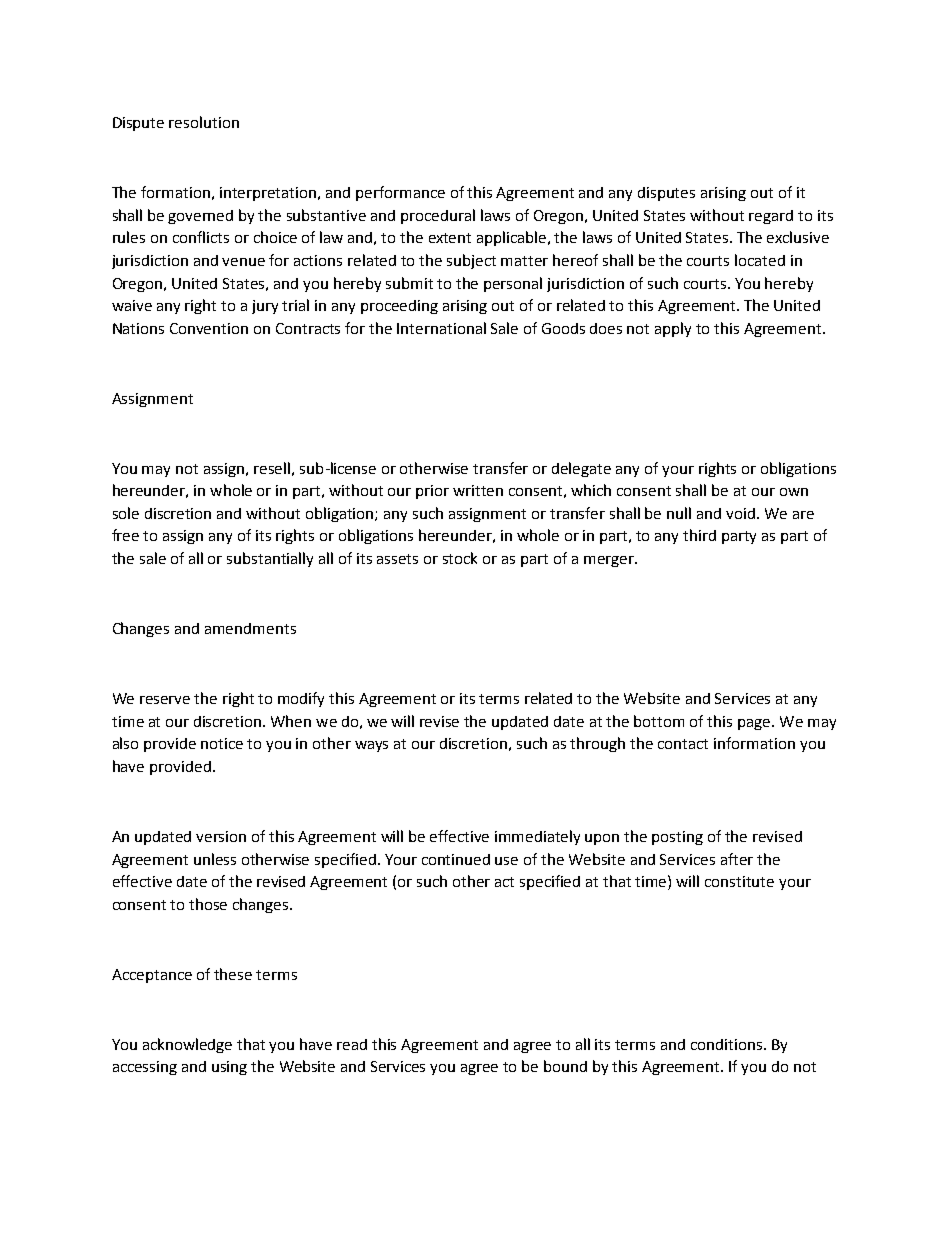 Image resolution: width=952 pixels, height=1233 pixels. What do you see at coordinates (250, 628) in the document?
I see `amendments` at bounding box center [250, 628].
